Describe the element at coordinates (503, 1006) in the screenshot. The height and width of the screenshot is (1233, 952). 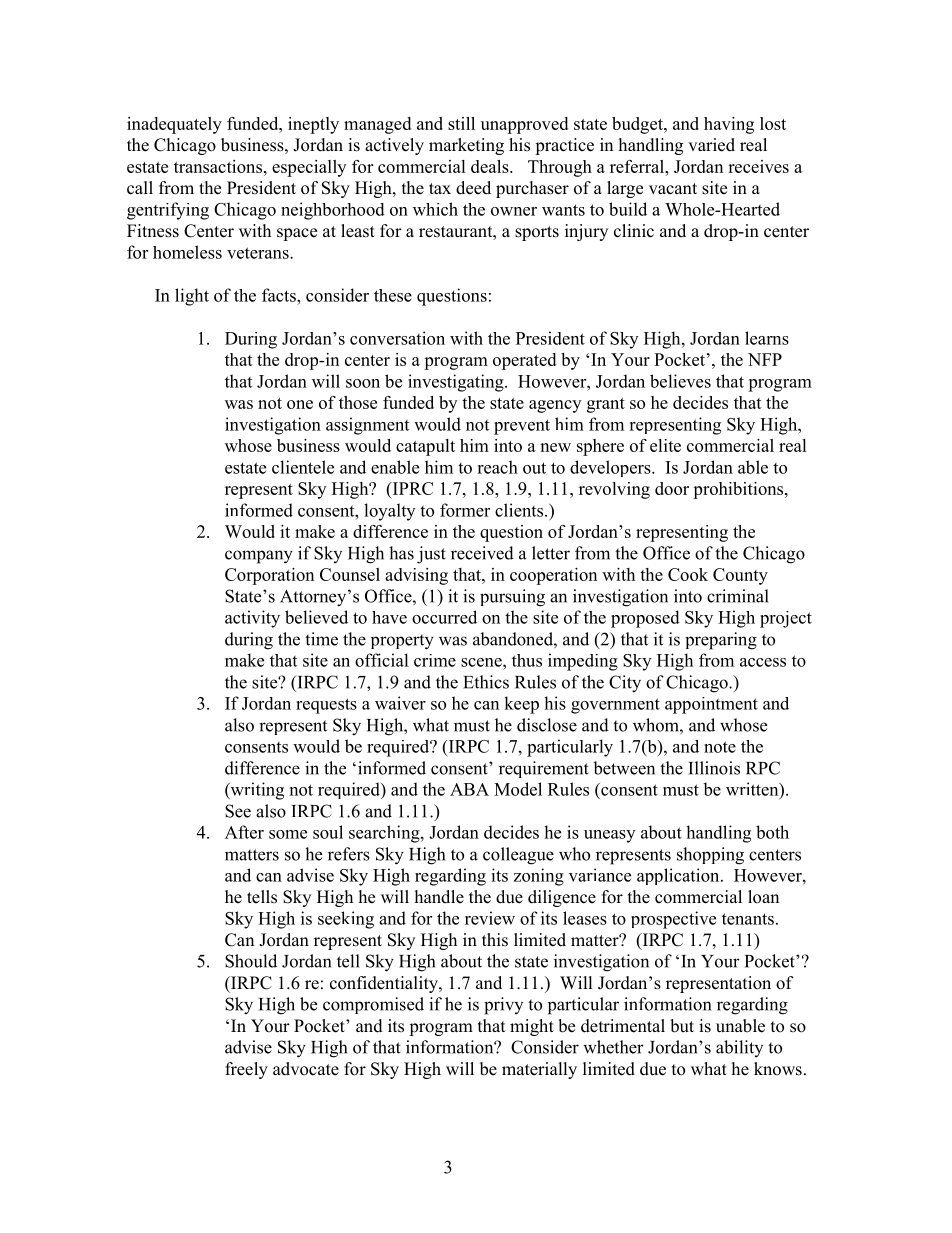
I see `privy` at that location.
